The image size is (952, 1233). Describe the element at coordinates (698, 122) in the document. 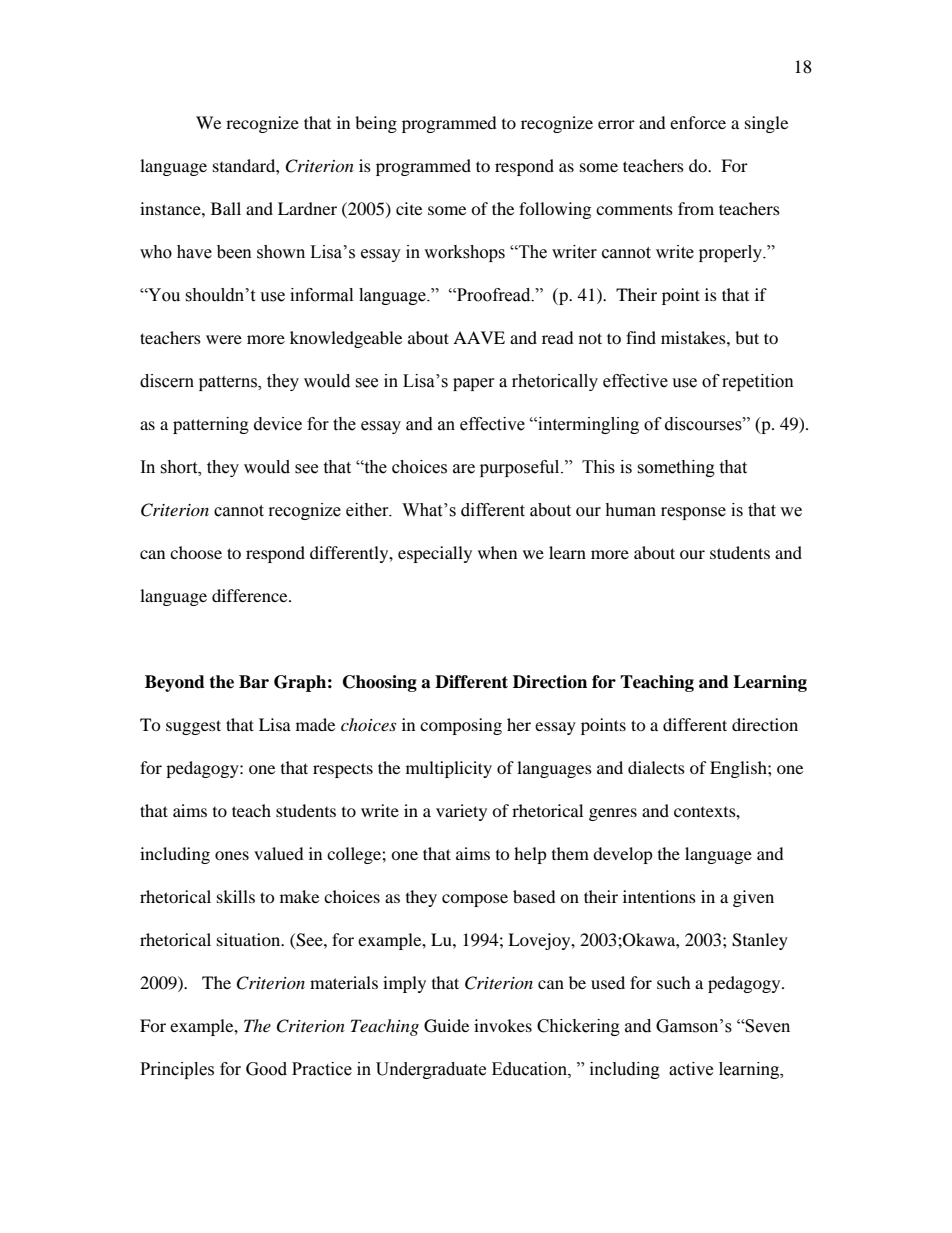

I see `enforce` at that location.
